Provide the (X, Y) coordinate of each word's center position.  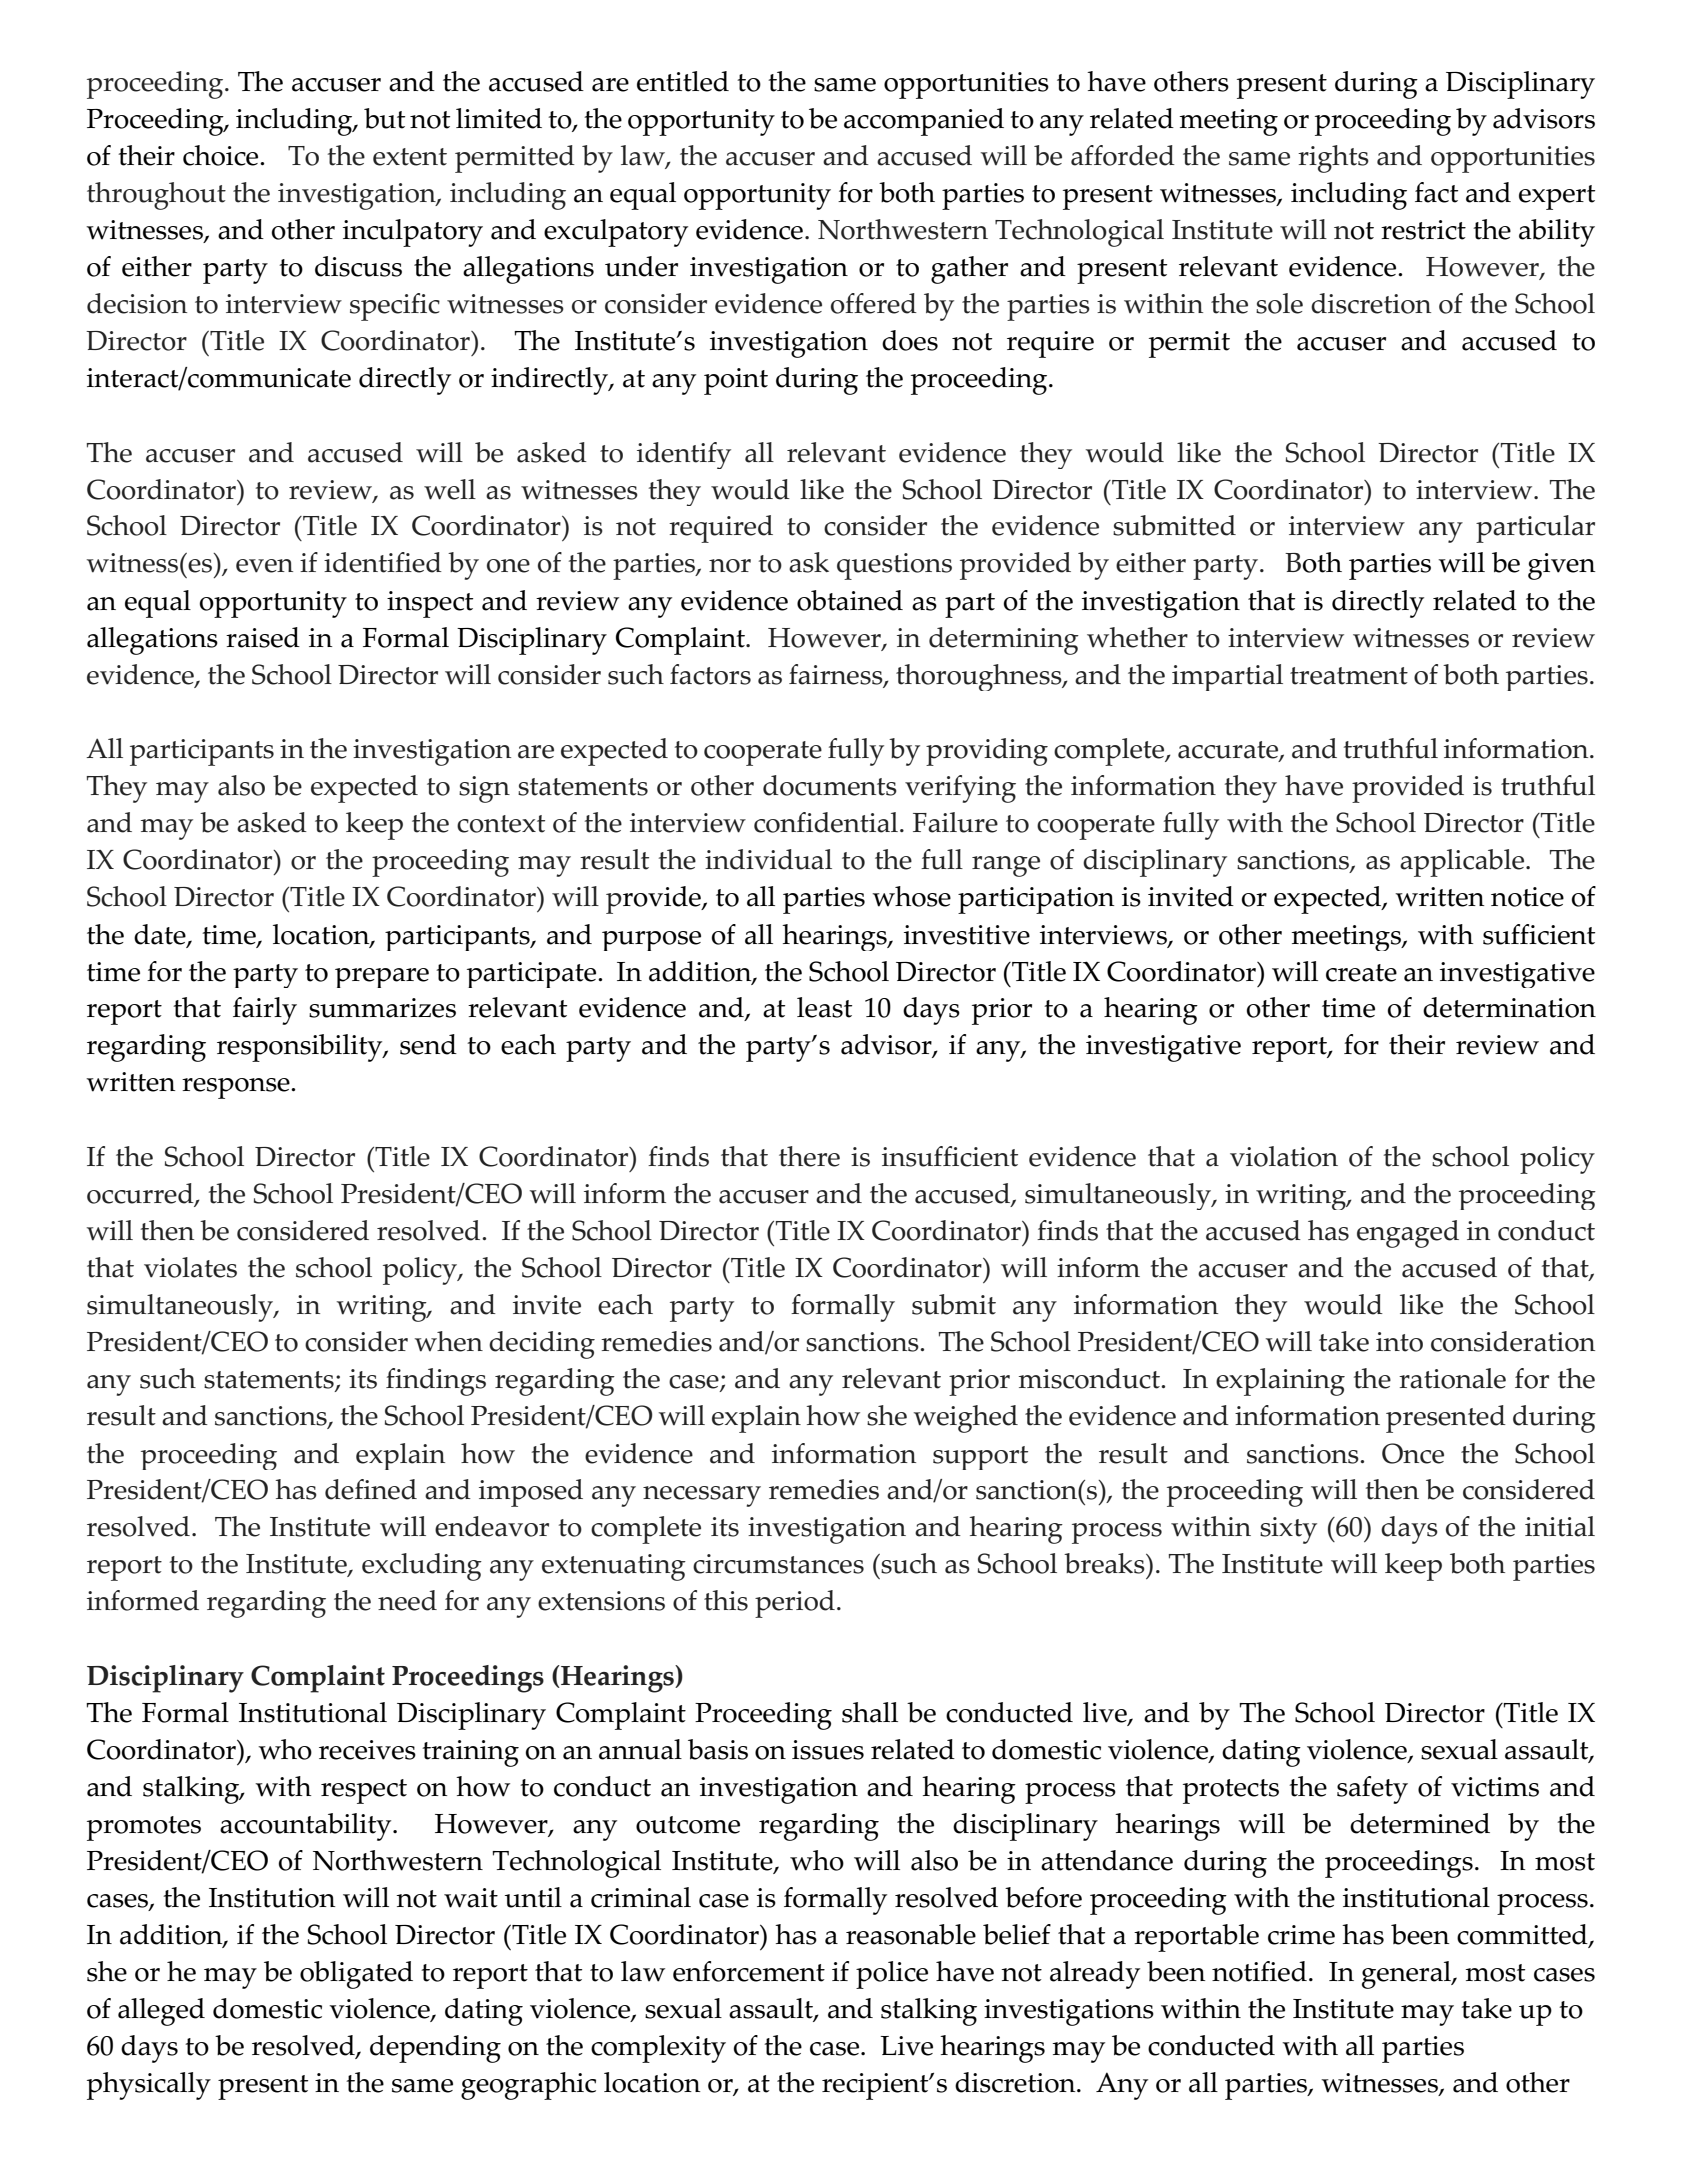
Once (1413, 1453)
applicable (1463, 863)
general (1407, 1975)
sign (484, 789)
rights (1333, 159)
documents (830, 785)
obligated (356, 1975)
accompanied (924, 122)
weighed (966, 1419)
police (892, 1975)
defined (371, 1489)
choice (222, 155)
